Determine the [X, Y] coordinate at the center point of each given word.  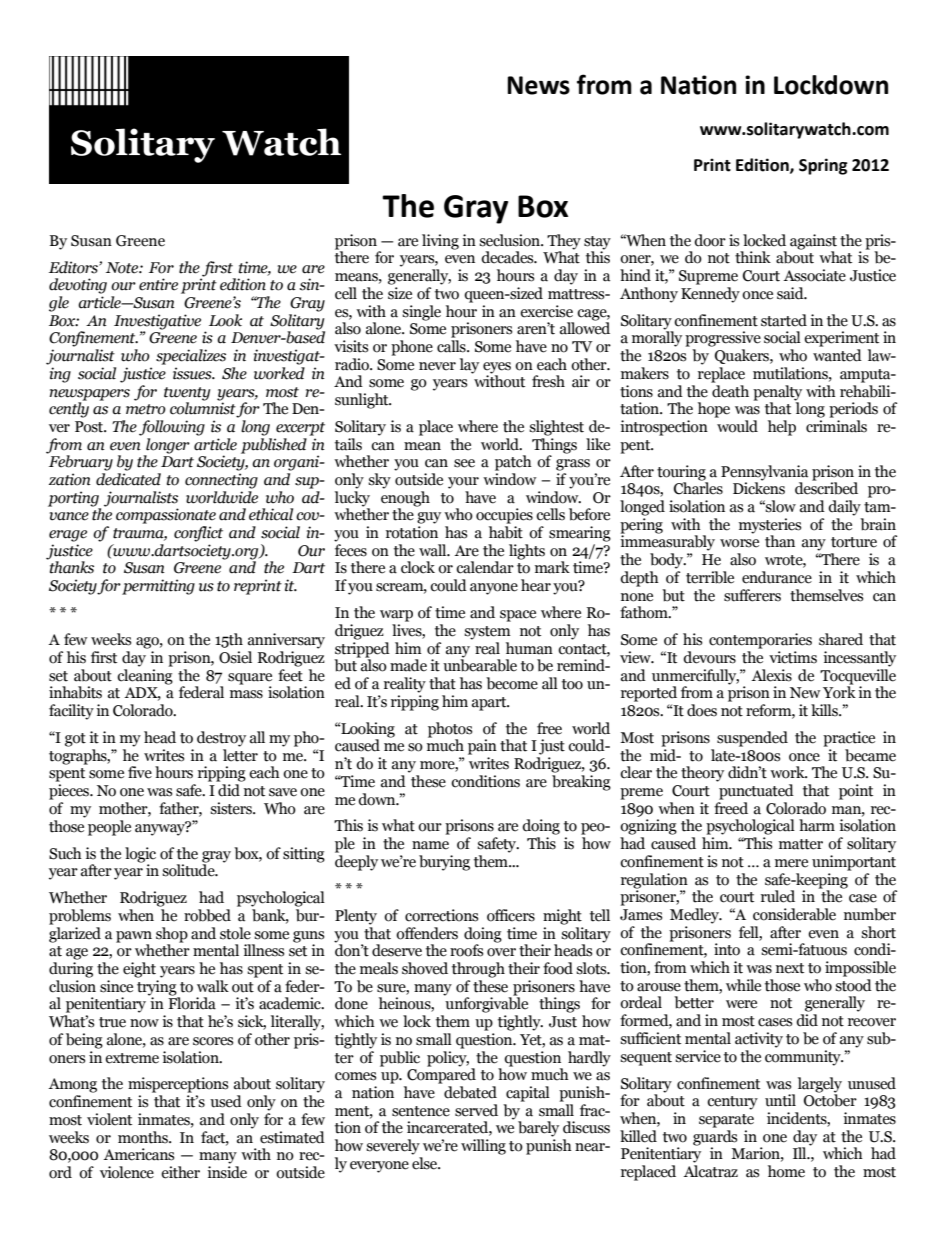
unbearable [480, 664]
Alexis [771, 675]
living [440, 242]
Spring [823, 166]
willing [483, 1147]
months [144, 1137]
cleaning [145, 675]
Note [123, 268]
